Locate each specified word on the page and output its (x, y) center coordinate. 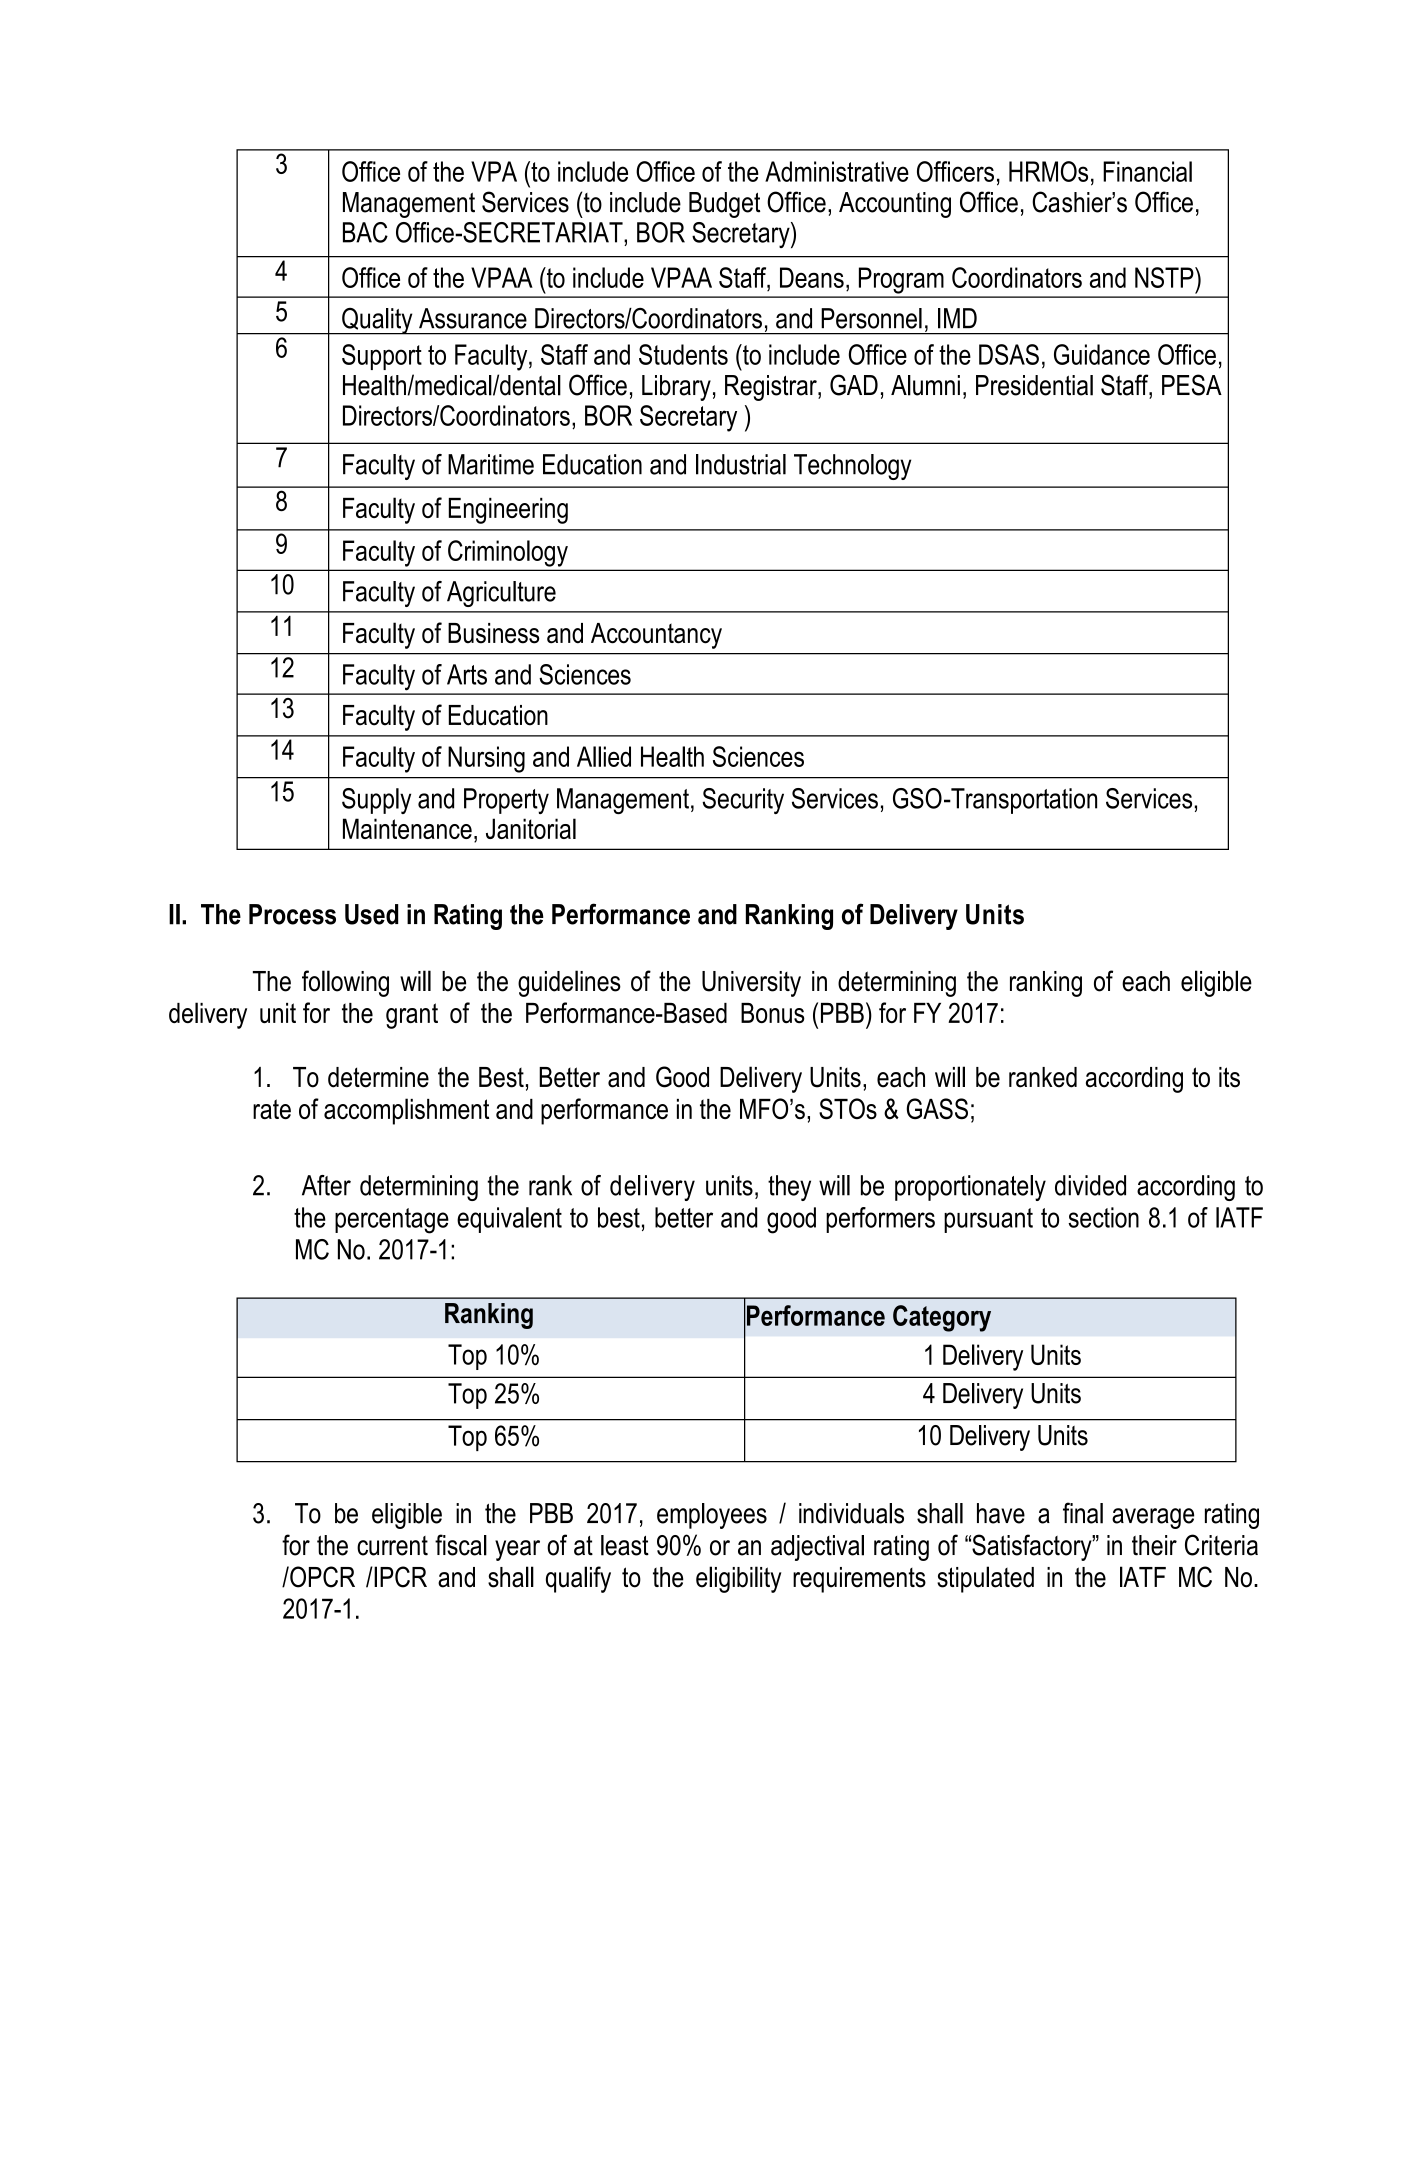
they (789, 1188)
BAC (365, 232)
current (392, 1546)
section (1103, 1217)
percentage (392, 1221)
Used (371, 914)
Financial (1147, 171)
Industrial (741, 464)
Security (743, 801)
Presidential (1034, 385)
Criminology (508, 553)
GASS (937, 1109)
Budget (724, 205)
